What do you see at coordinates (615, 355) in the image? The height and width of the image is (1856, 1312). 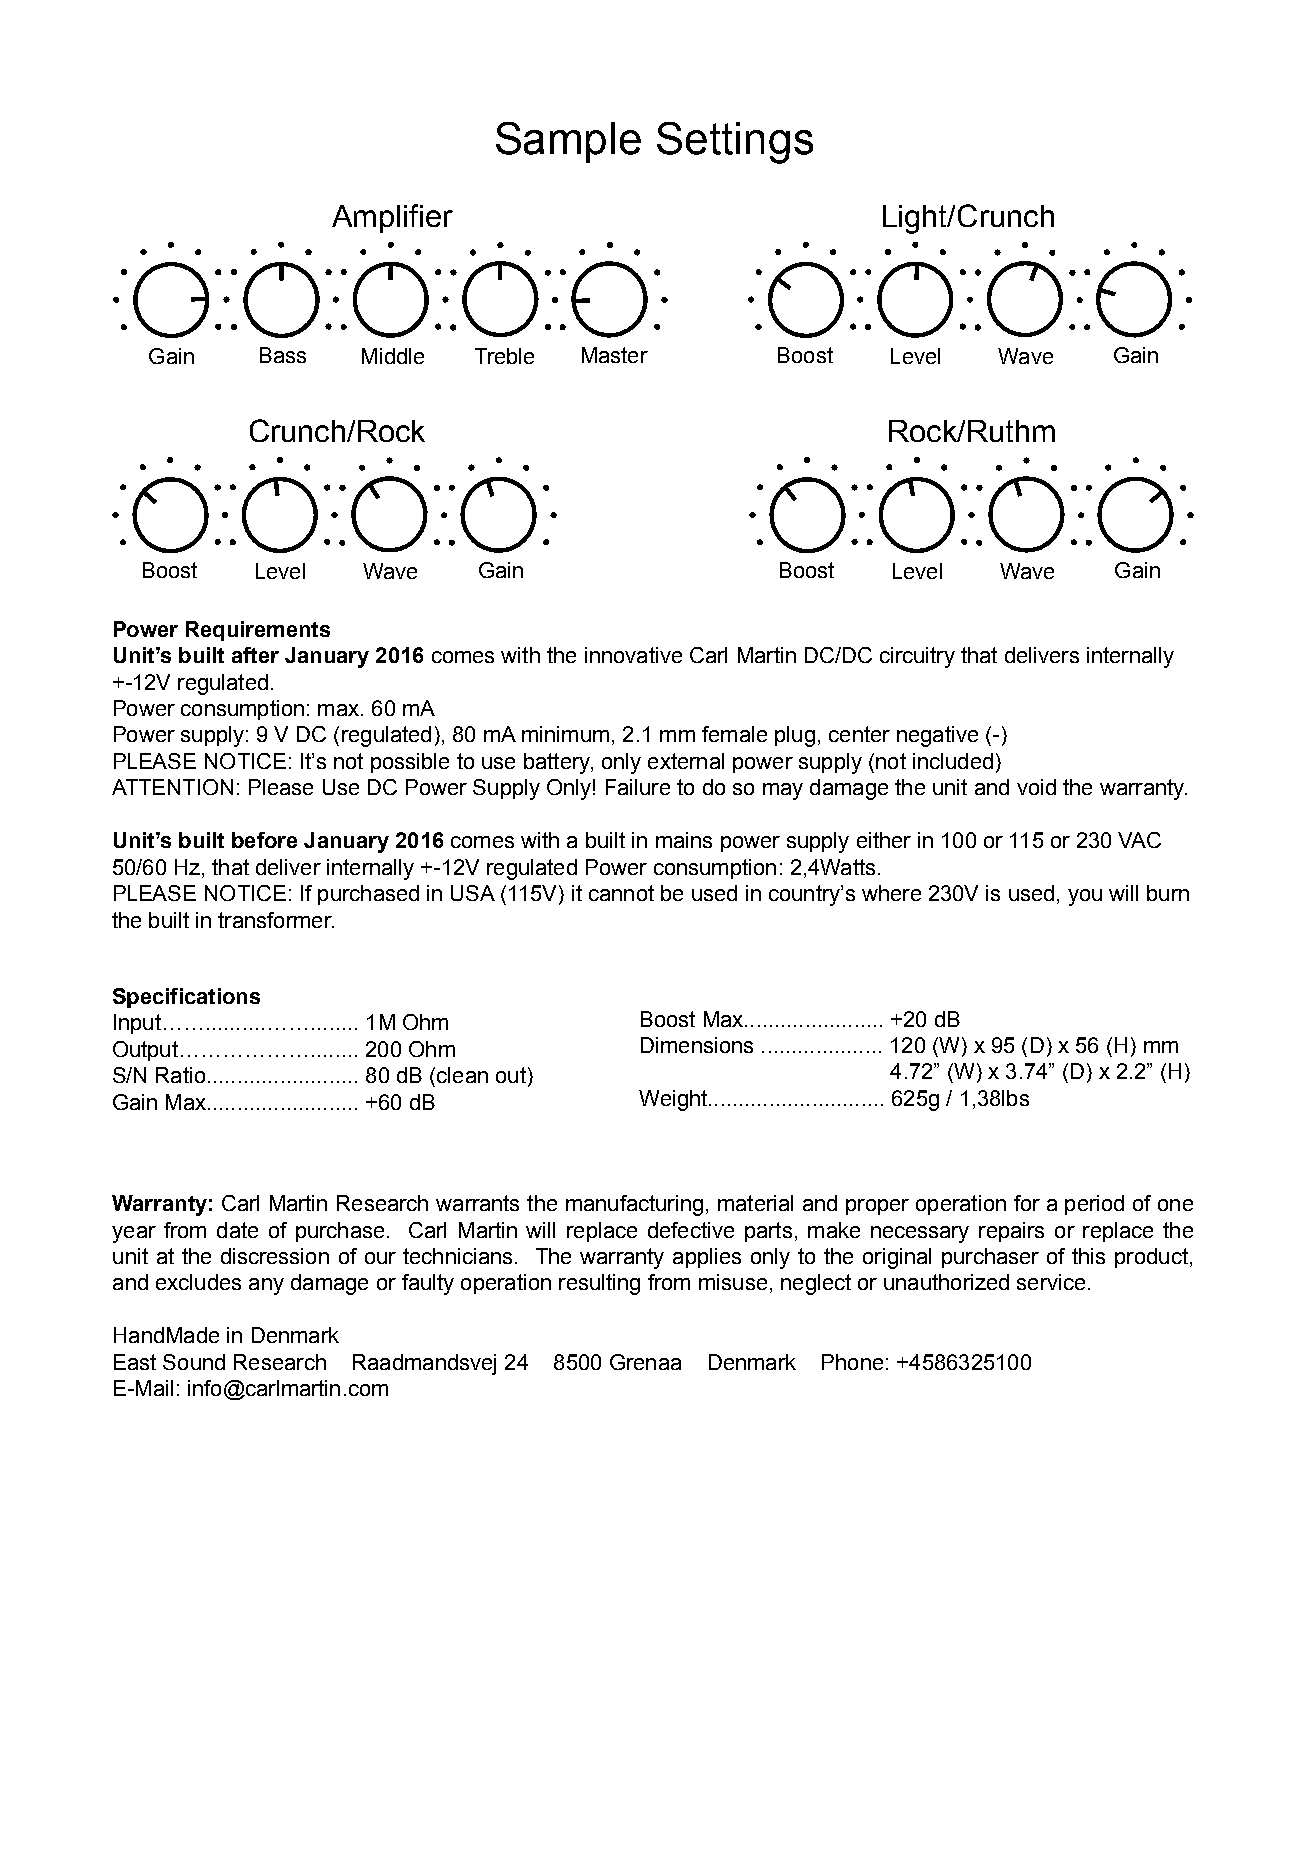 I see `Master` at bounding box center [615, 355].
